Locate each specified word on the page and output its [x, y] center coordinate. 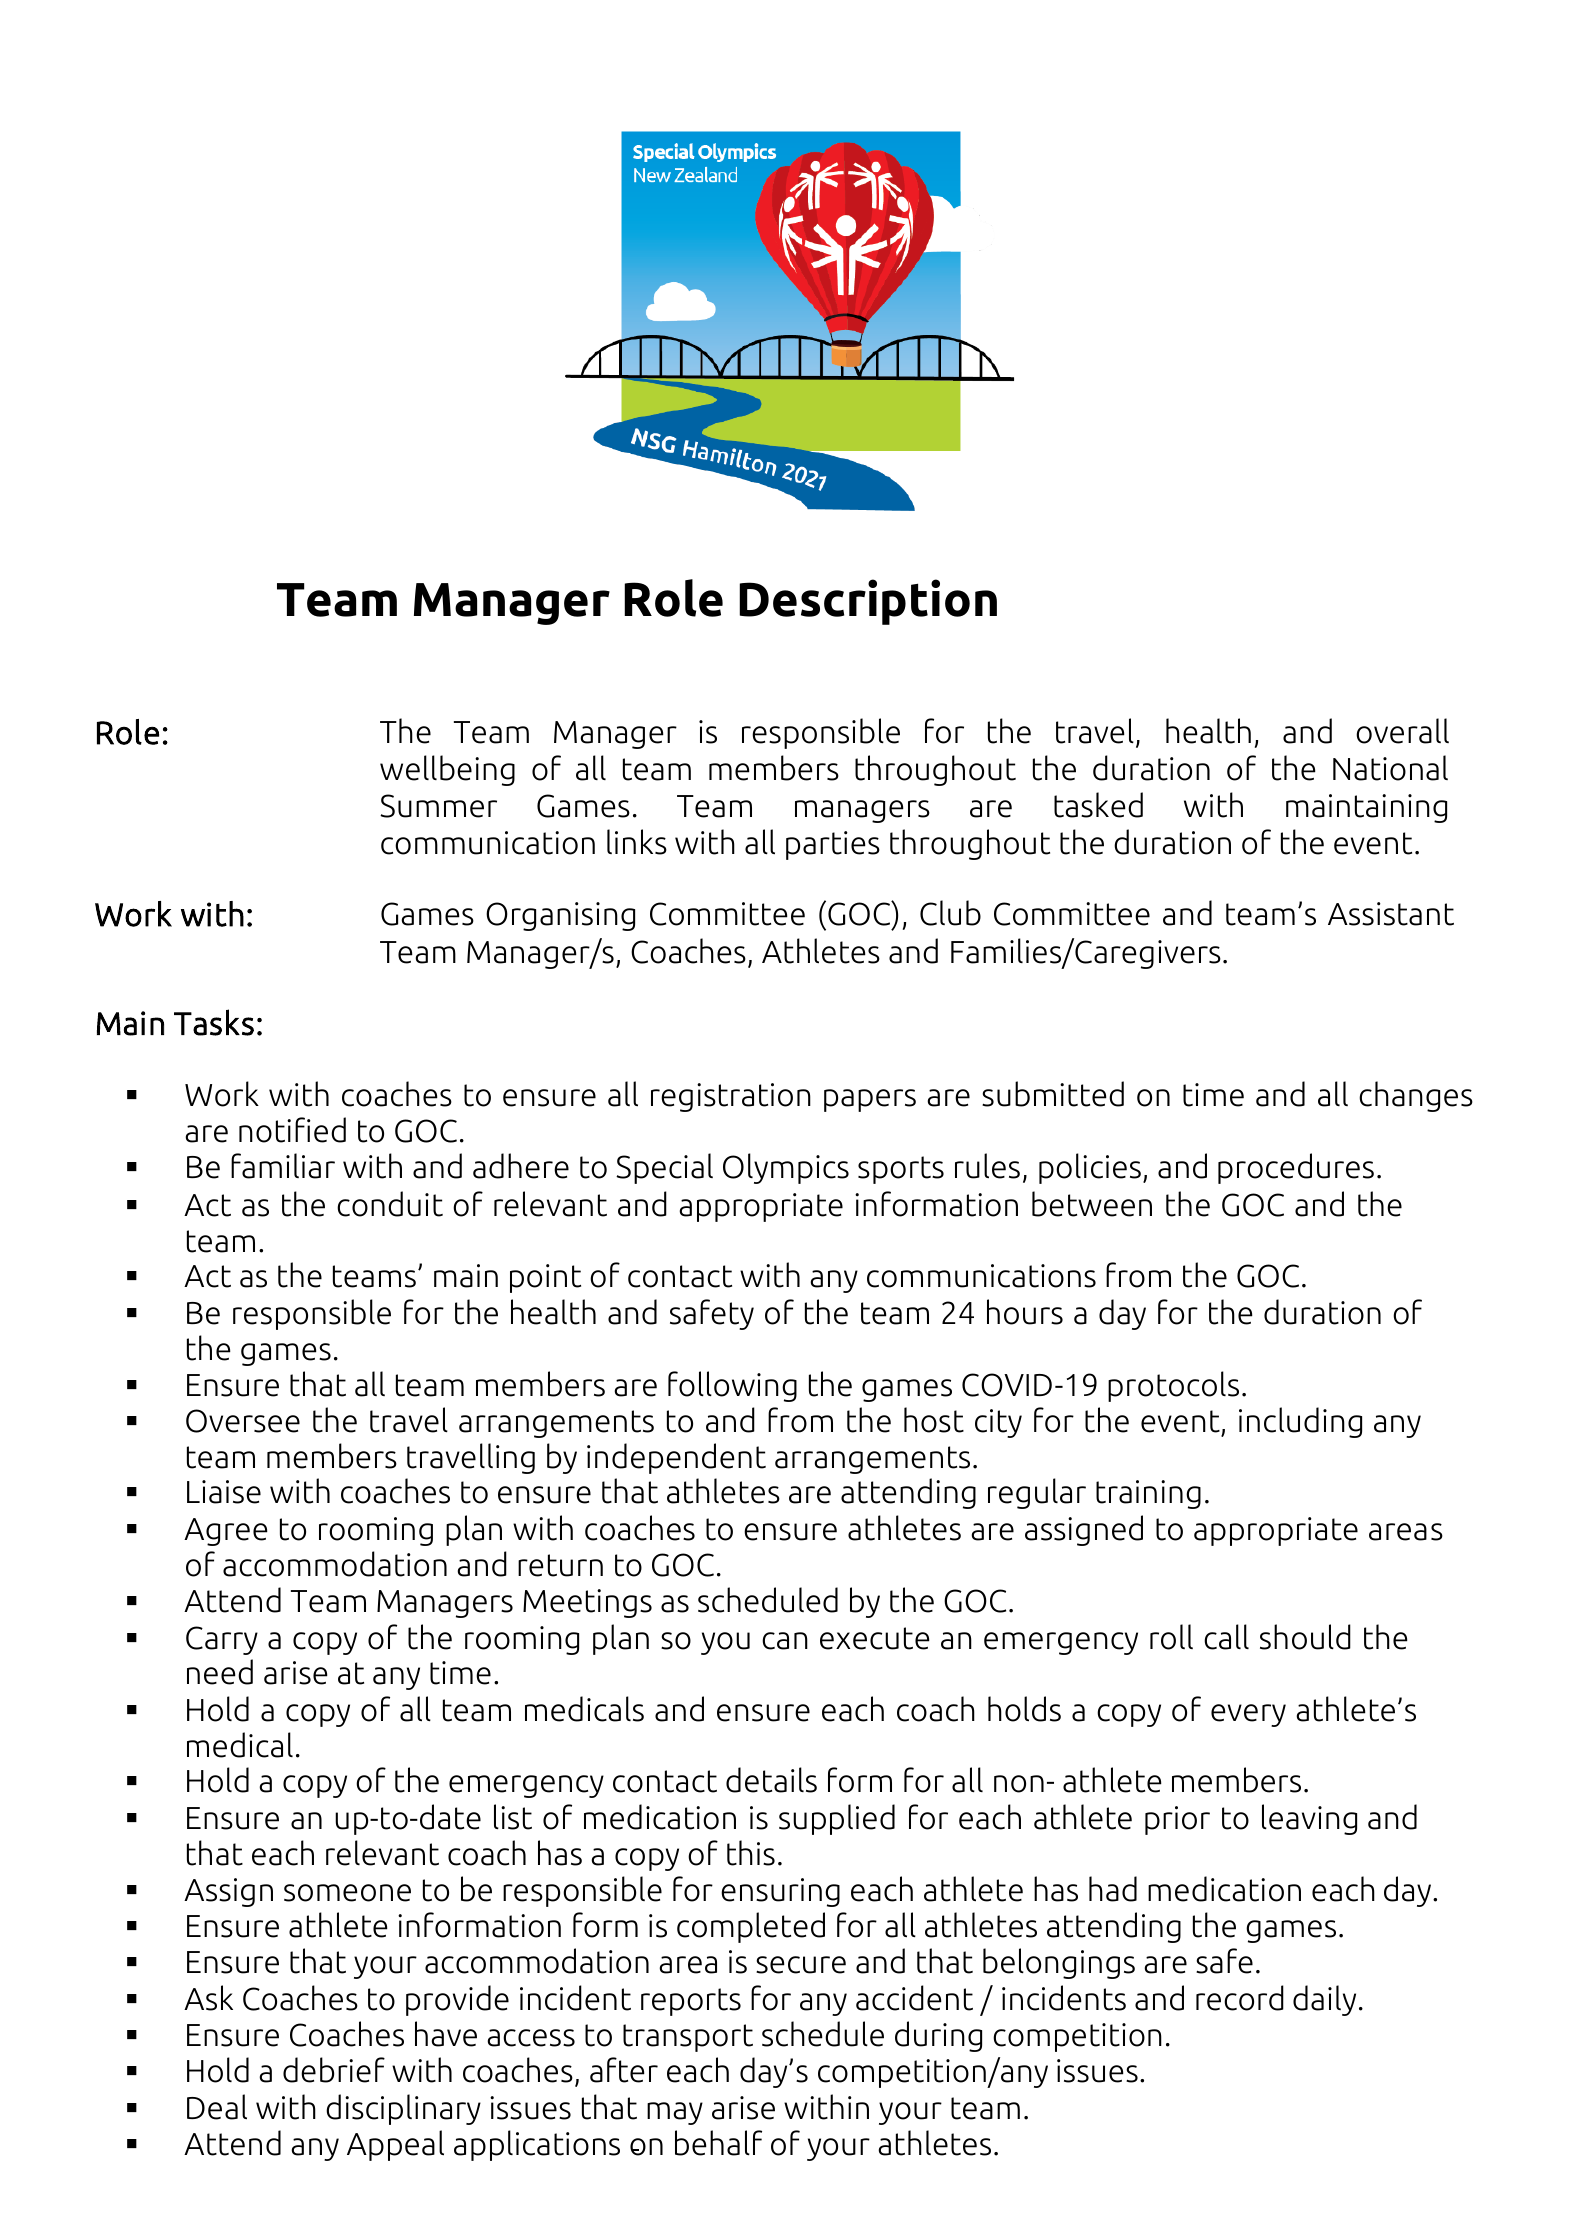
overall [1402, 731]
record [1240, 1998]
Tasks [214, 1022]
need [220, 1672]
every [1248, 1715]
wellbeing [447, 770]
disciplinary [403, 2109]
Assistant [1391, 914]
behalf [718, 2143]
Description [868, 602]
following [732, 1386]
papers [870, 1100]
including [1300, 1422]
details [771, 1780]
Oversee [243, 1421]
